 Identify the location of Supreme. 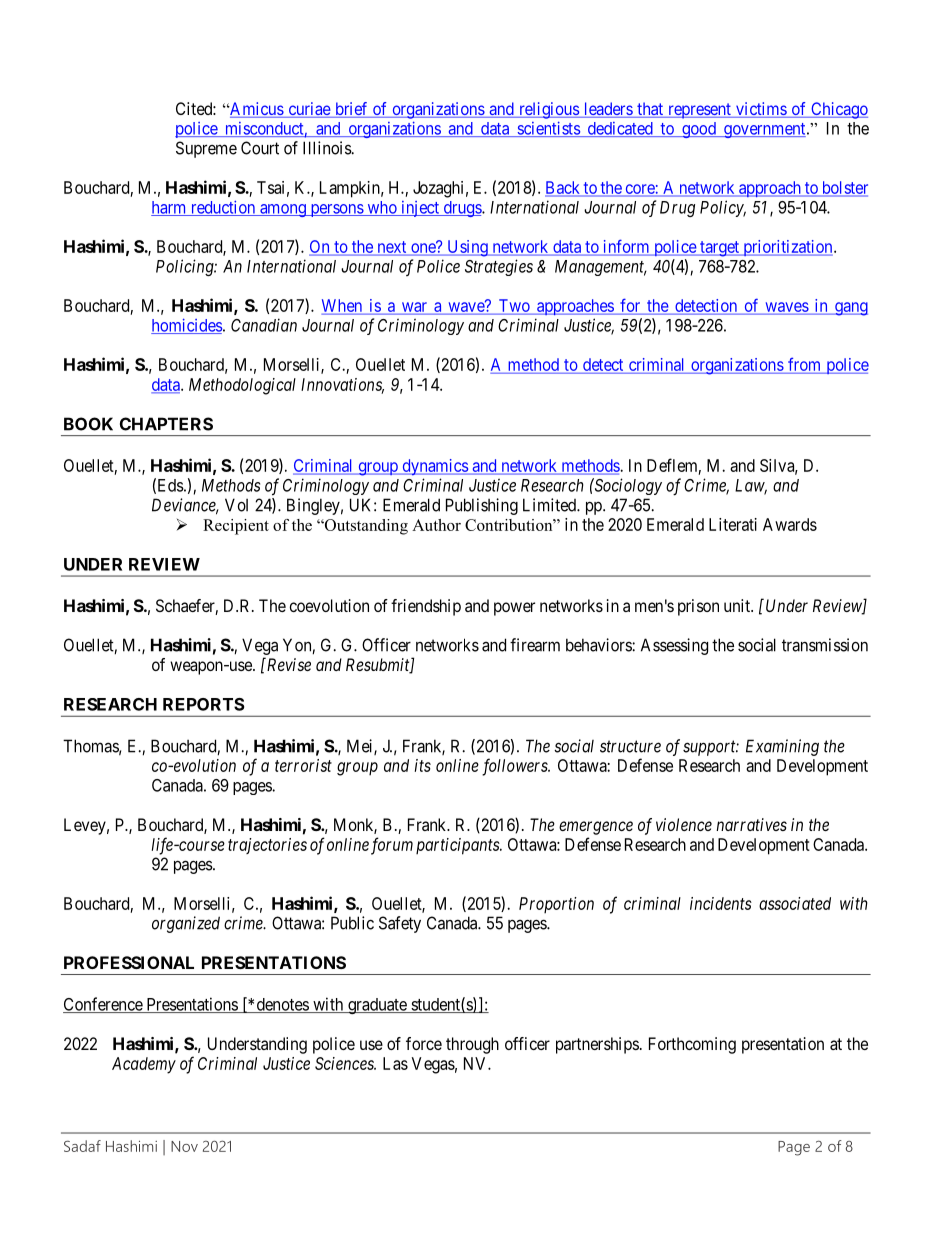
(206, 149).
